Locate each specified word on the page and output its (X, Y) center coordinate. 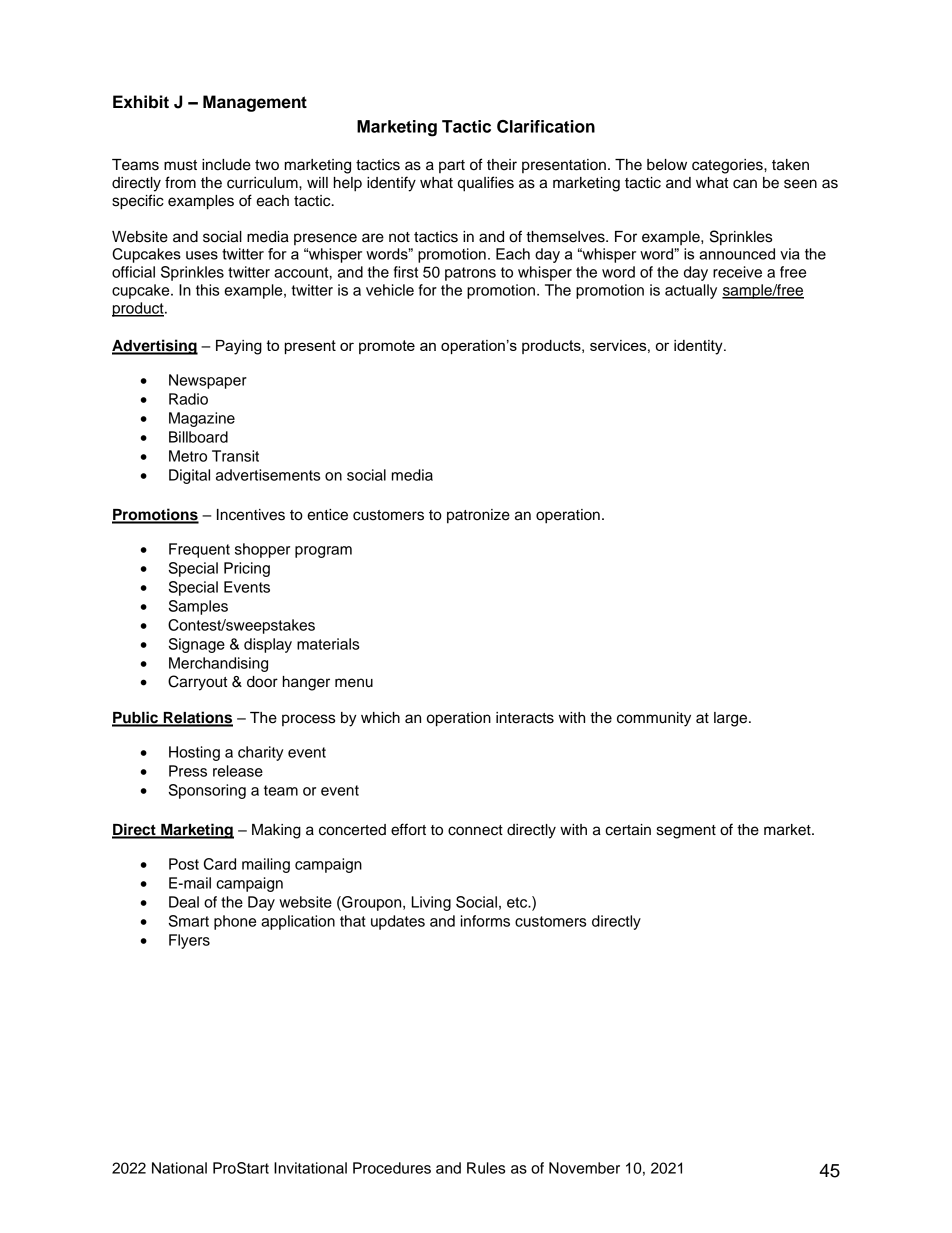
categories (728, 166)
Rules (486, 1168)
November (584, 1168)
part (452, 166)
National (179, 1168)
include (226, 165)
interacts (525, 718)
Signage (197, 645)
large (732, 719)
